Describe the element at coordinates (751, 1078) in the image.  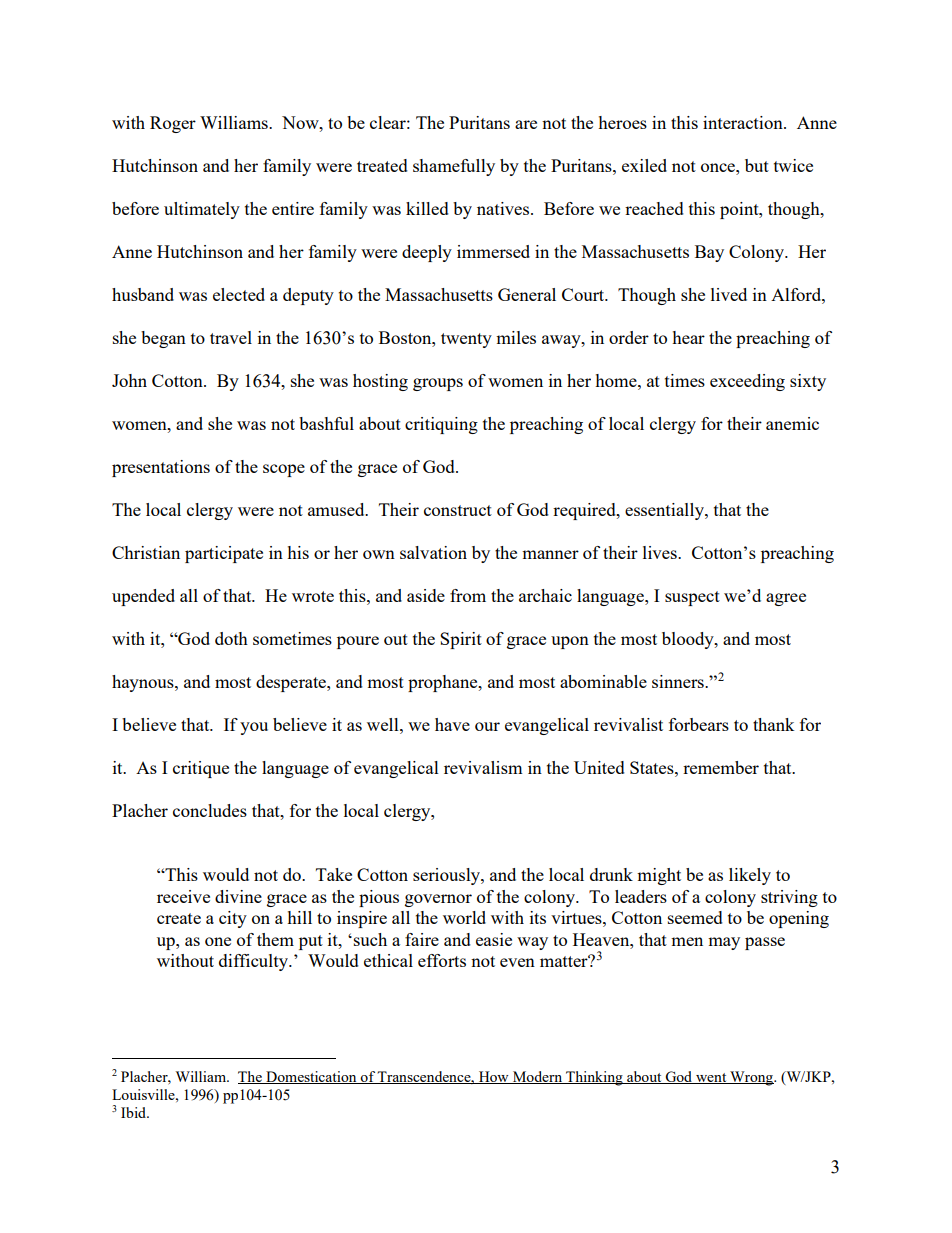
I see `Wrong` at that location.
